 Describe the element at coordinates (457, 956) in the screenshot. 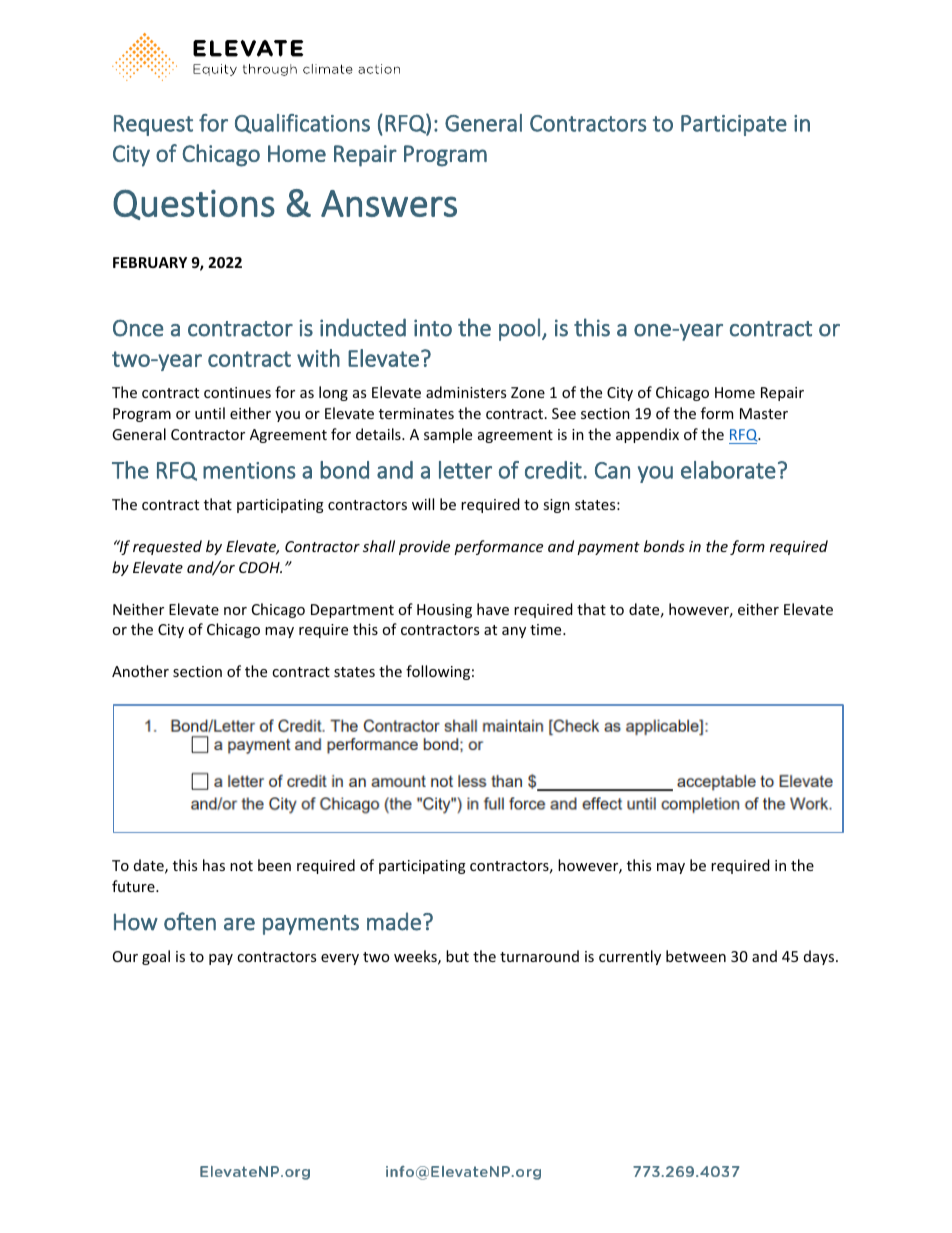

I see `but` at that location.
